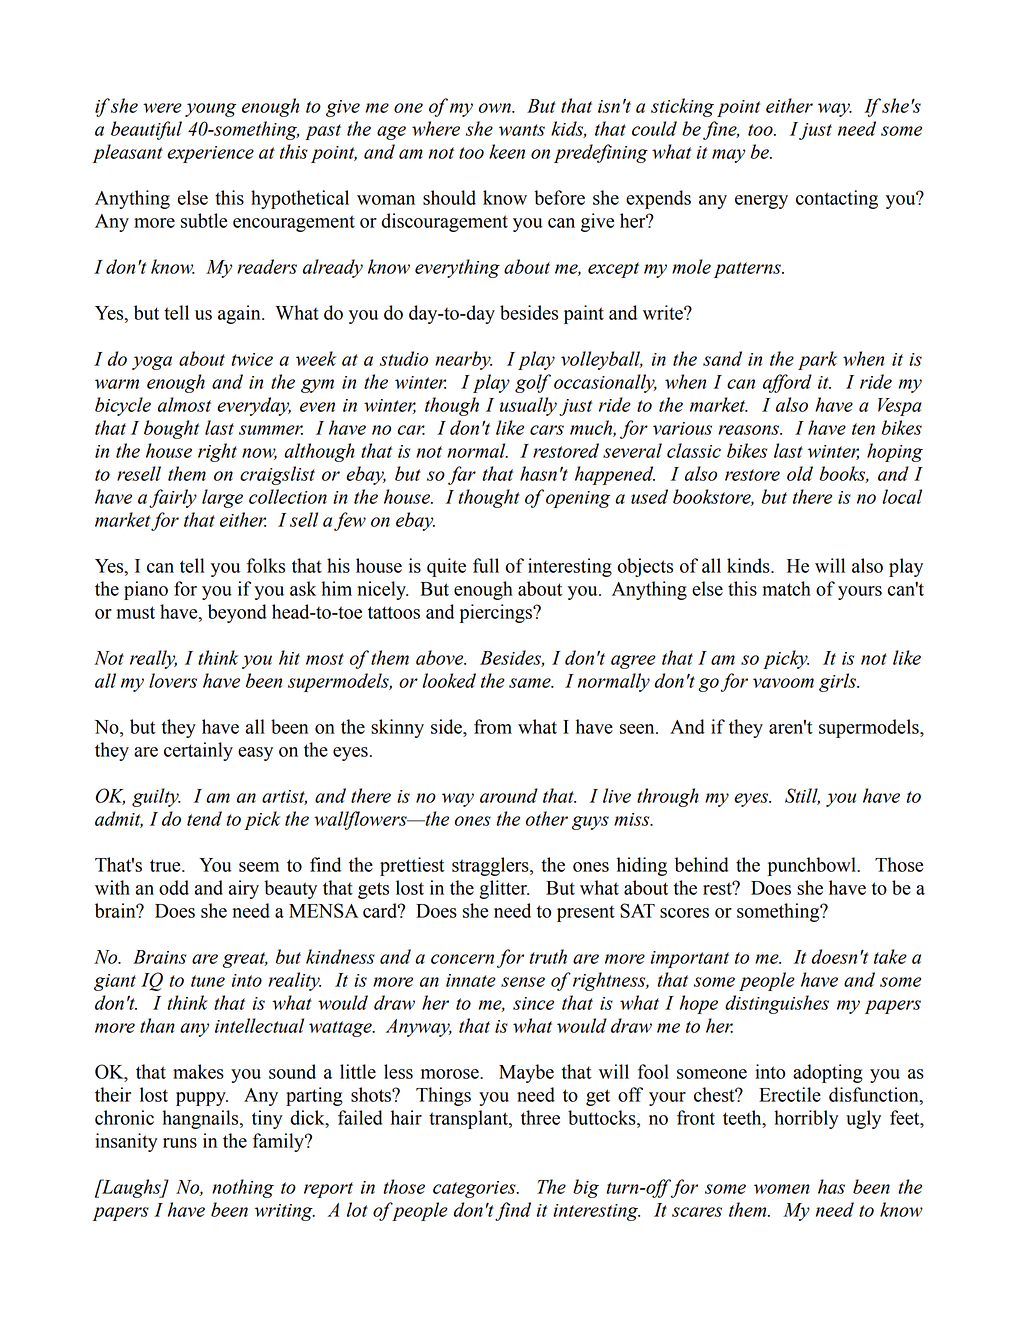 This screenshot has height=1320, width=1020. I want to click on nothing, so click(243, 1188).
